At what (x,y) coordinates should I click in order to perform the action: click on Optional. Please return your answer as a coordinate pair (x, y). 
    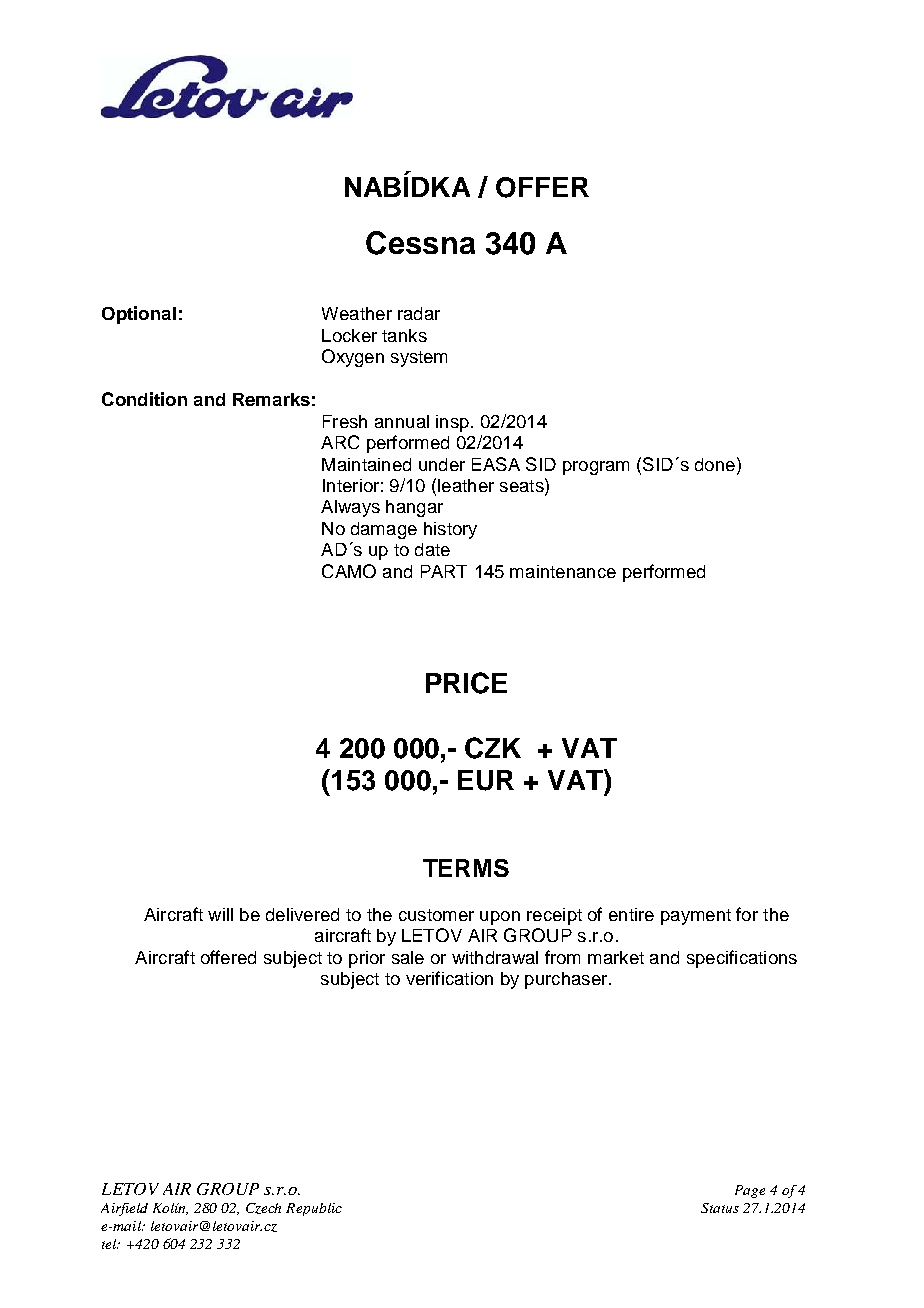
    Looking at the image, I should click on (139, 315).
